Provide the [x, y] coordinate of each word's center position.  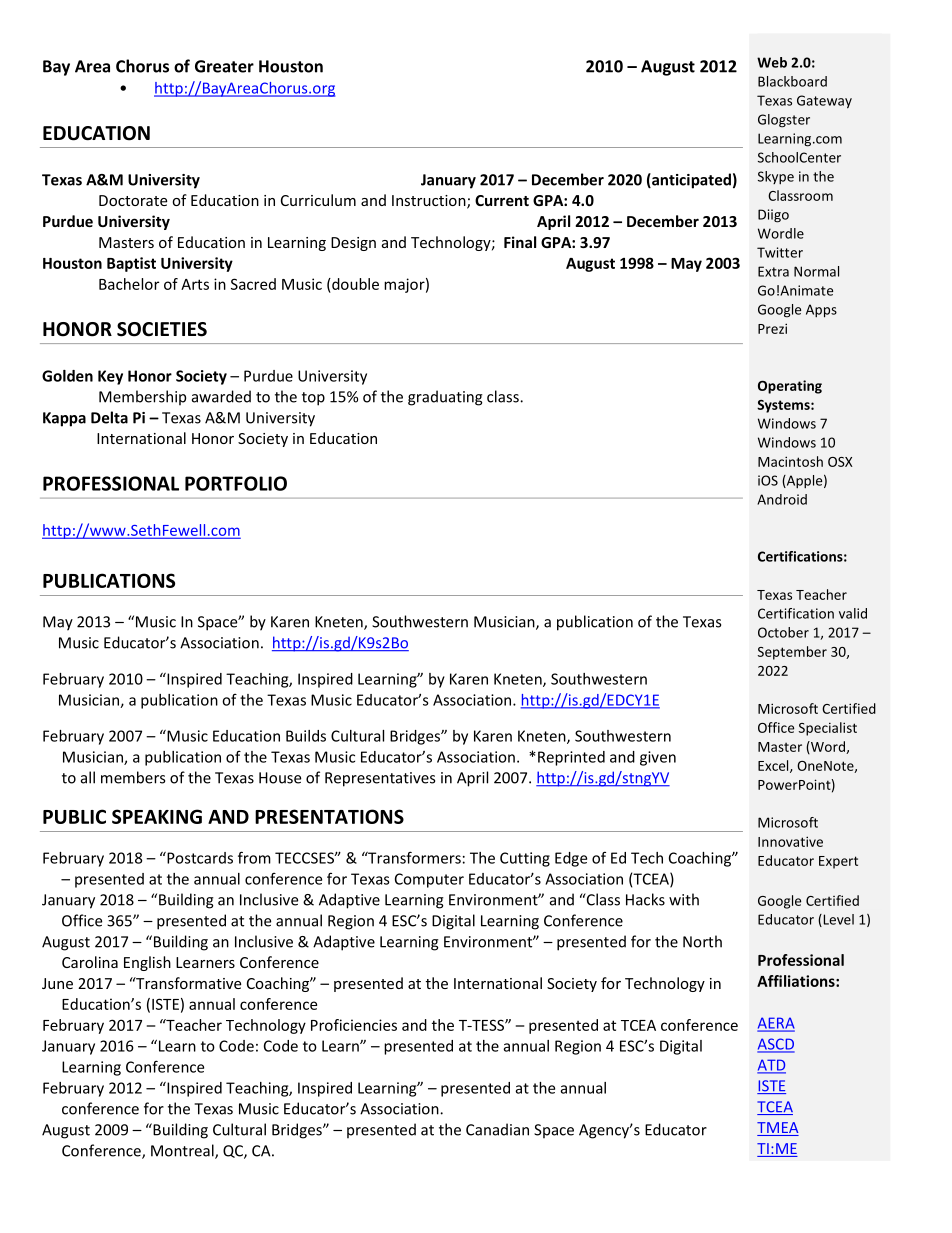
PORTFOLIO [236, 483]
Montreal [183, 1151]
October [783, 632]
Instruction [430, 202]
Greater [224, 66]
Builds [306, 736]
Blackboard [792, 81]
